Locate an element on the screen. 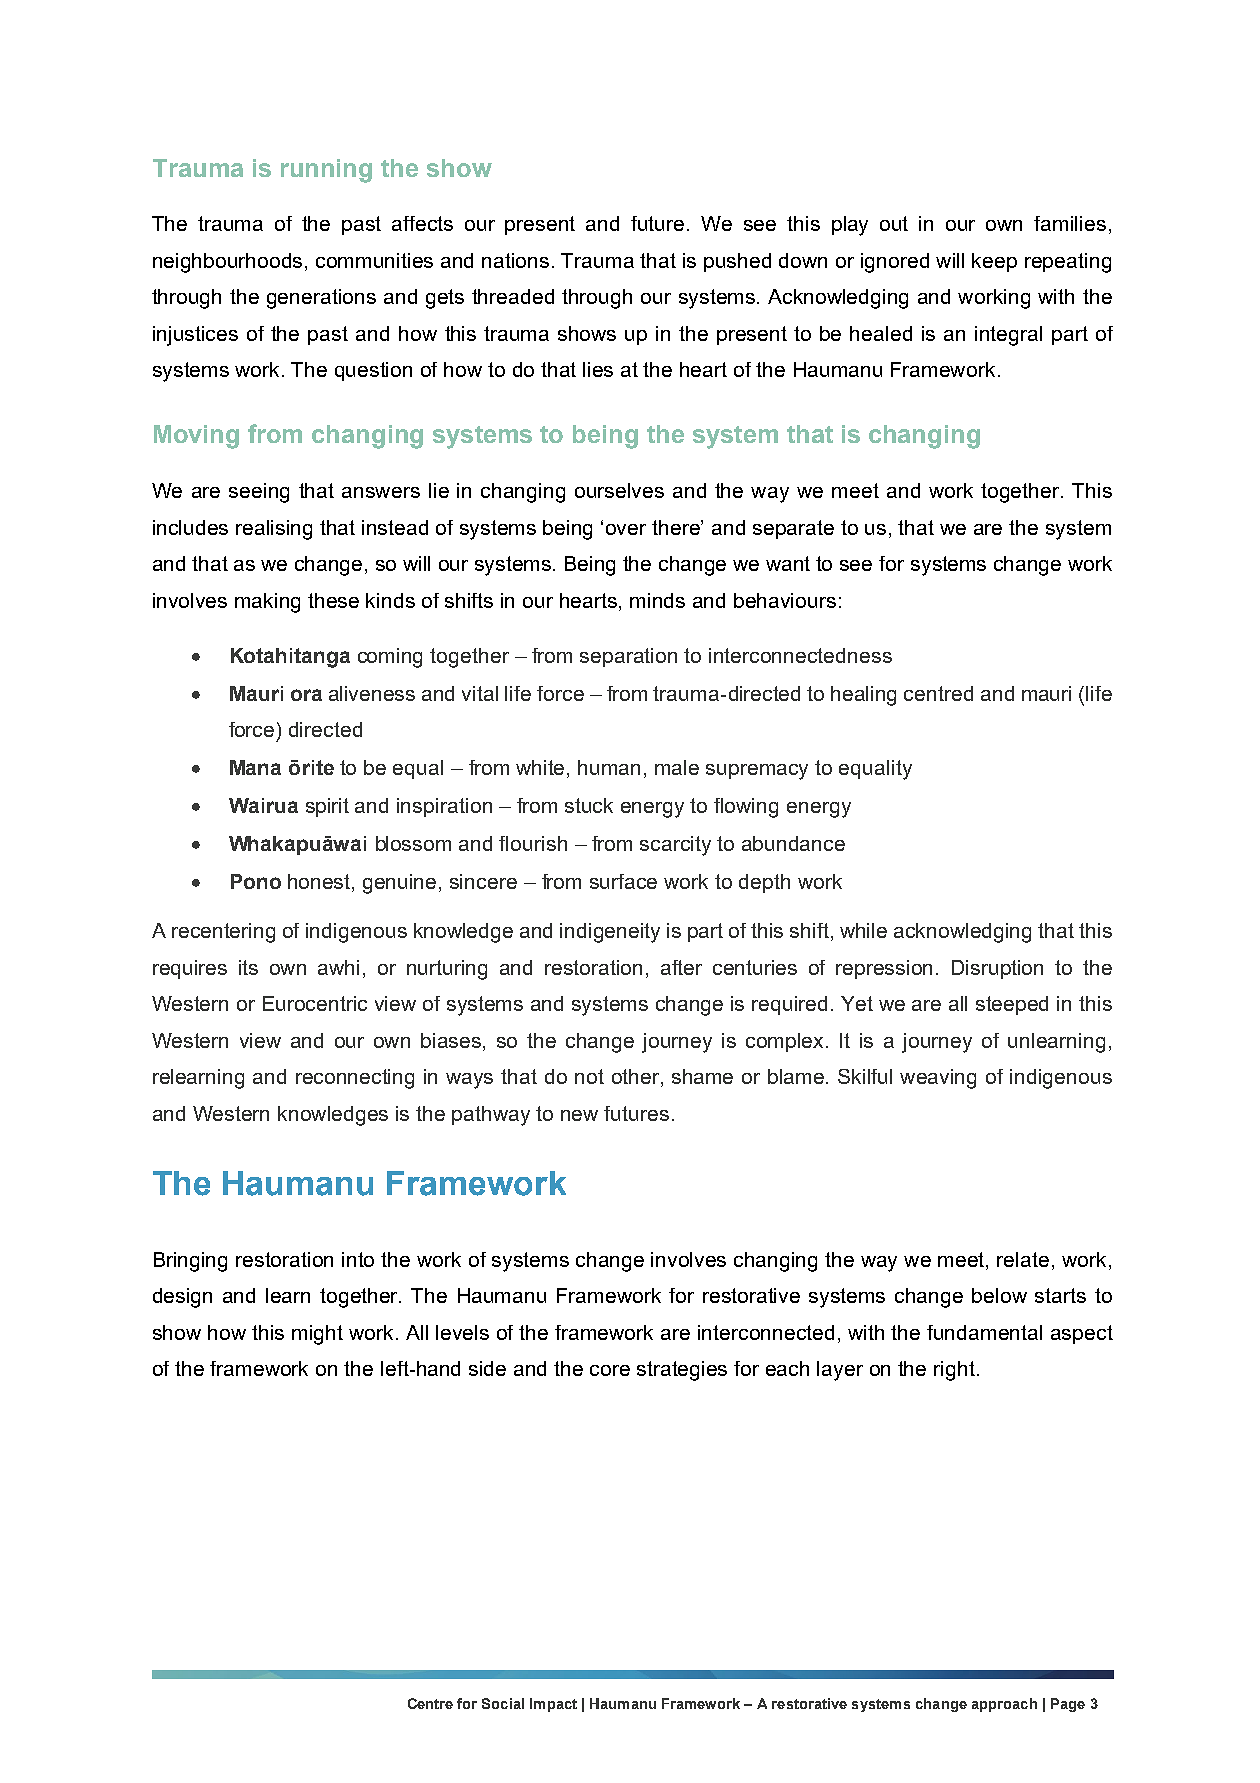 Image resolution: width=1260 pixels, height=1783 pixels. pushed is located at coordinates (737, 262).
